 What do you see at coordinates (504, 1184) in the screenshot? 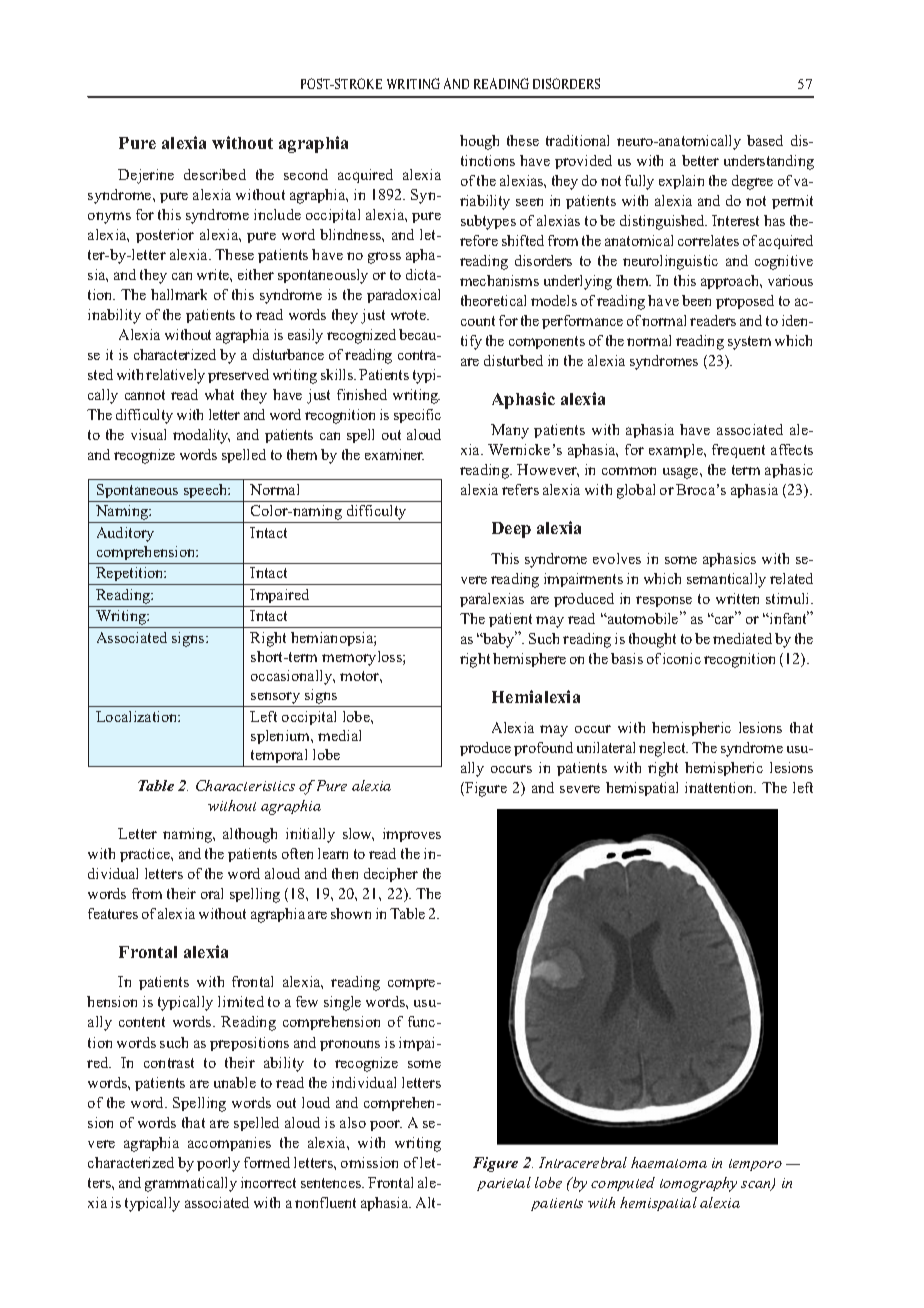
I see `parietal` at bounding box center [504, 1184].
